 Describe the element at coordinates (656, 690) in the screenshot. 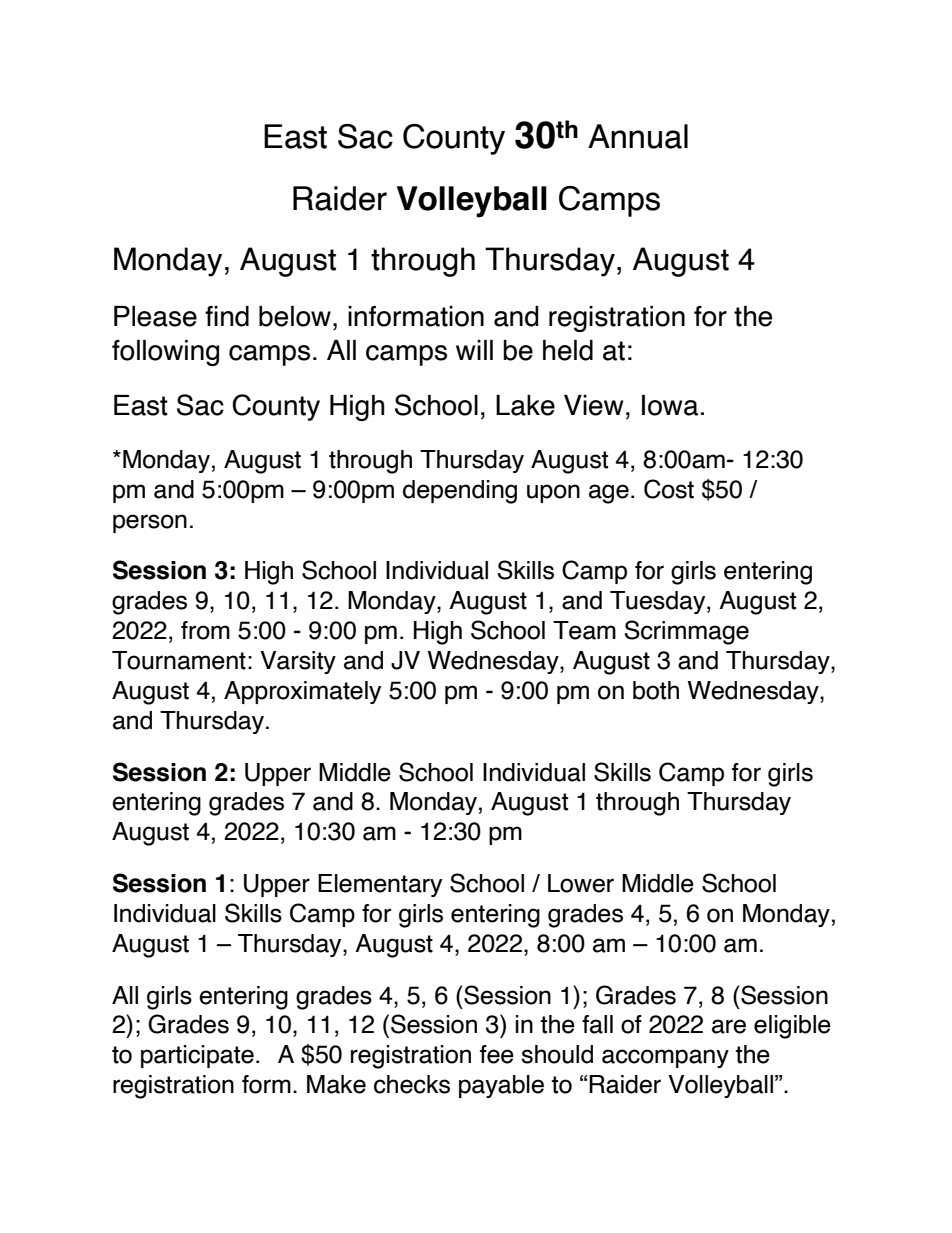

I see `both` at that location.
